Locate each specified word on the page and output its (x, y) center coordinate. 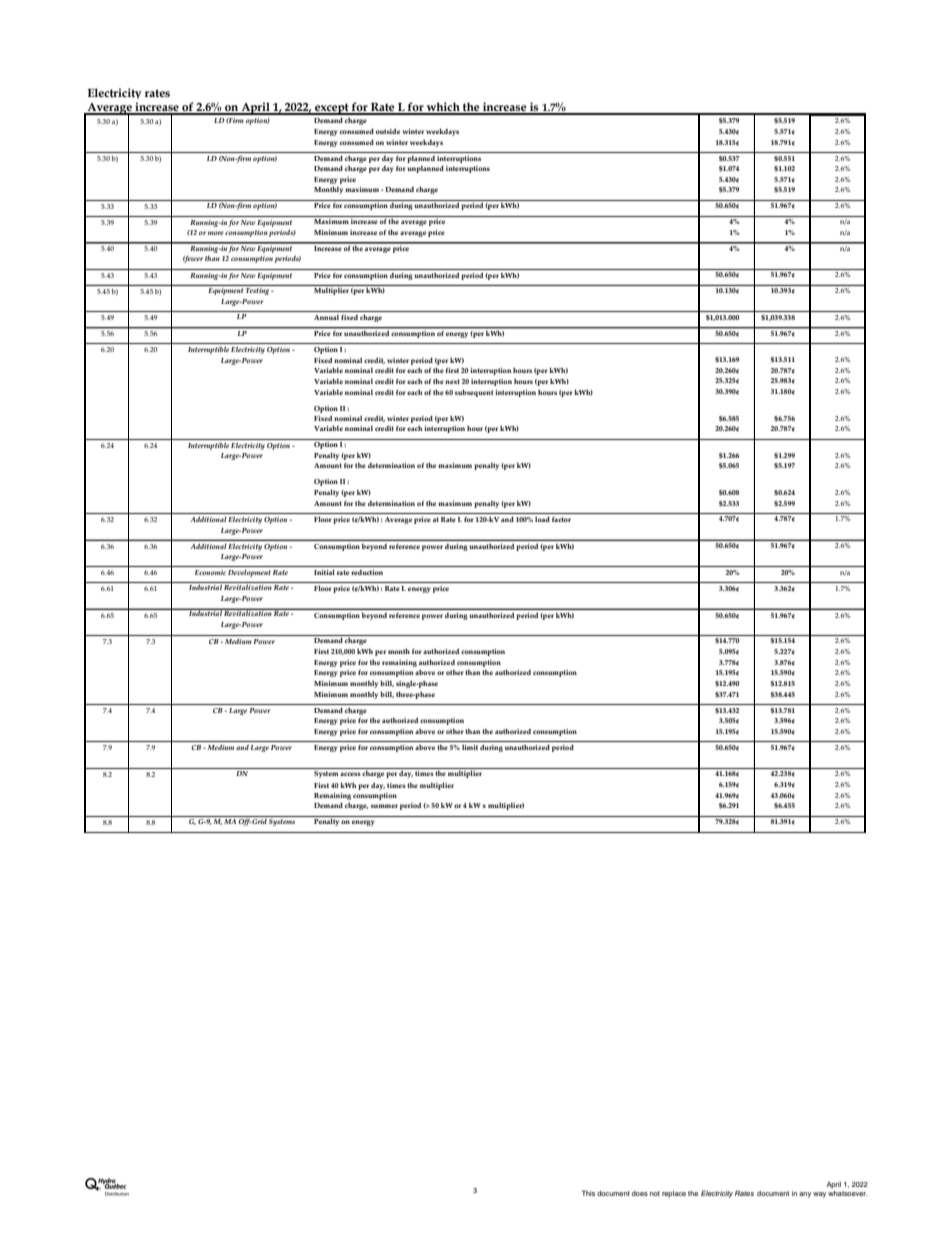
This (588, 1193)
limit (470, 747)
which (443, 108)
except (332, 109)
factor (561, 519)
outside (388, 131)
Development (249, 573)
